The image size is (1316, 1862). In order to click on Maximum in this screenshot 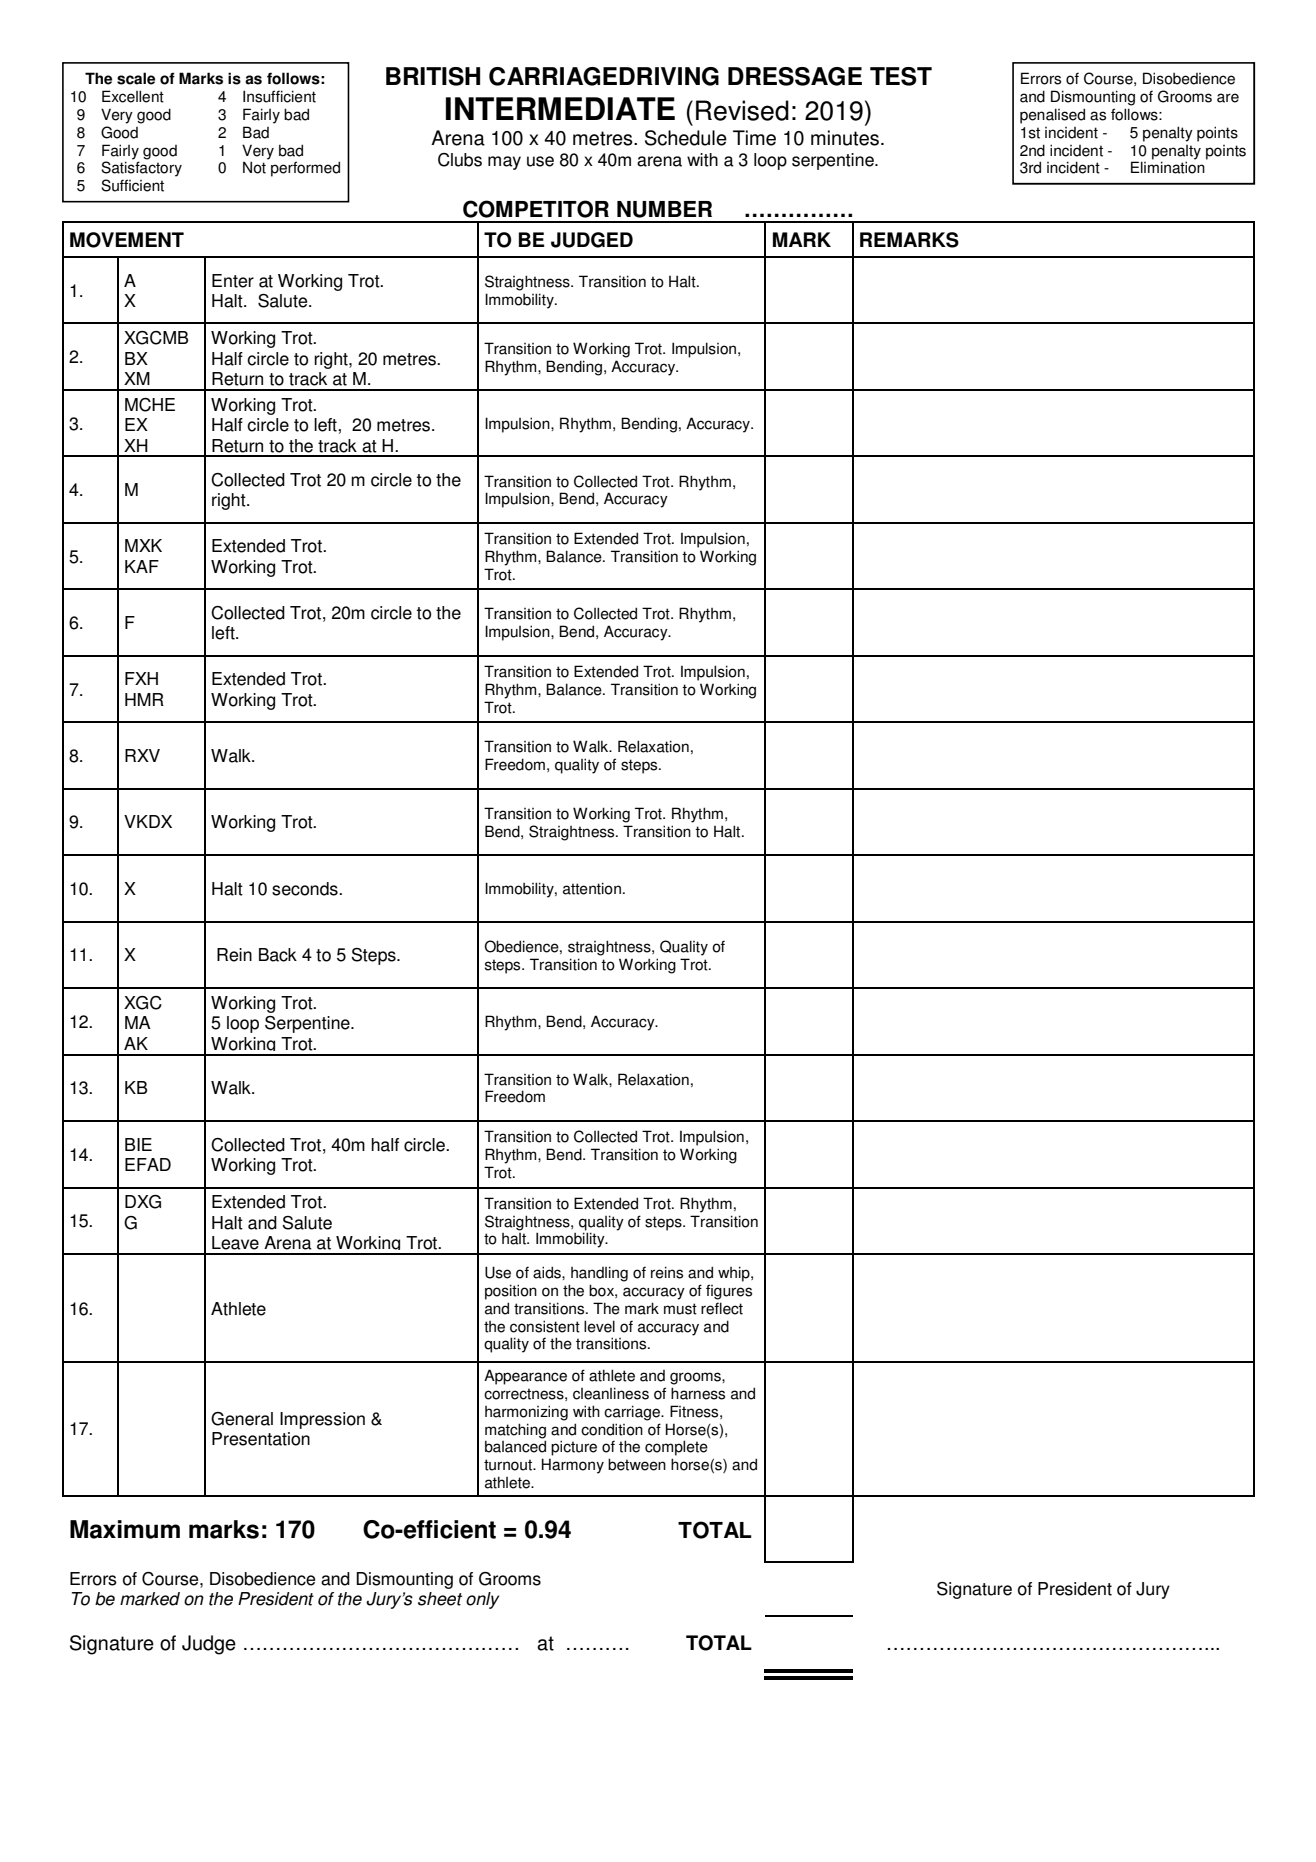, I will do `click(125, 1529)`.
